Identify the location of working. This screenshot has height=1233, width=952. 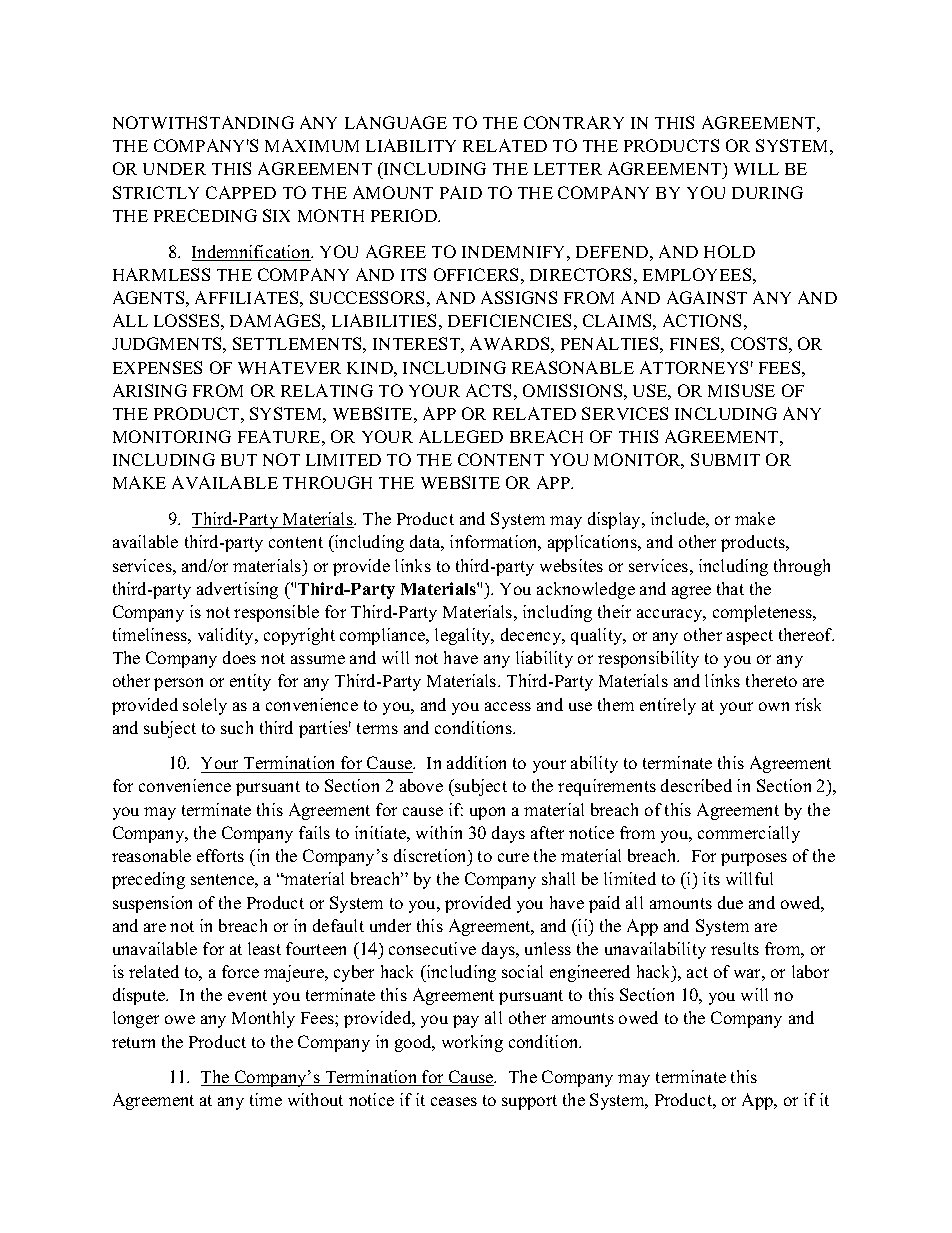
(472, 1043).
